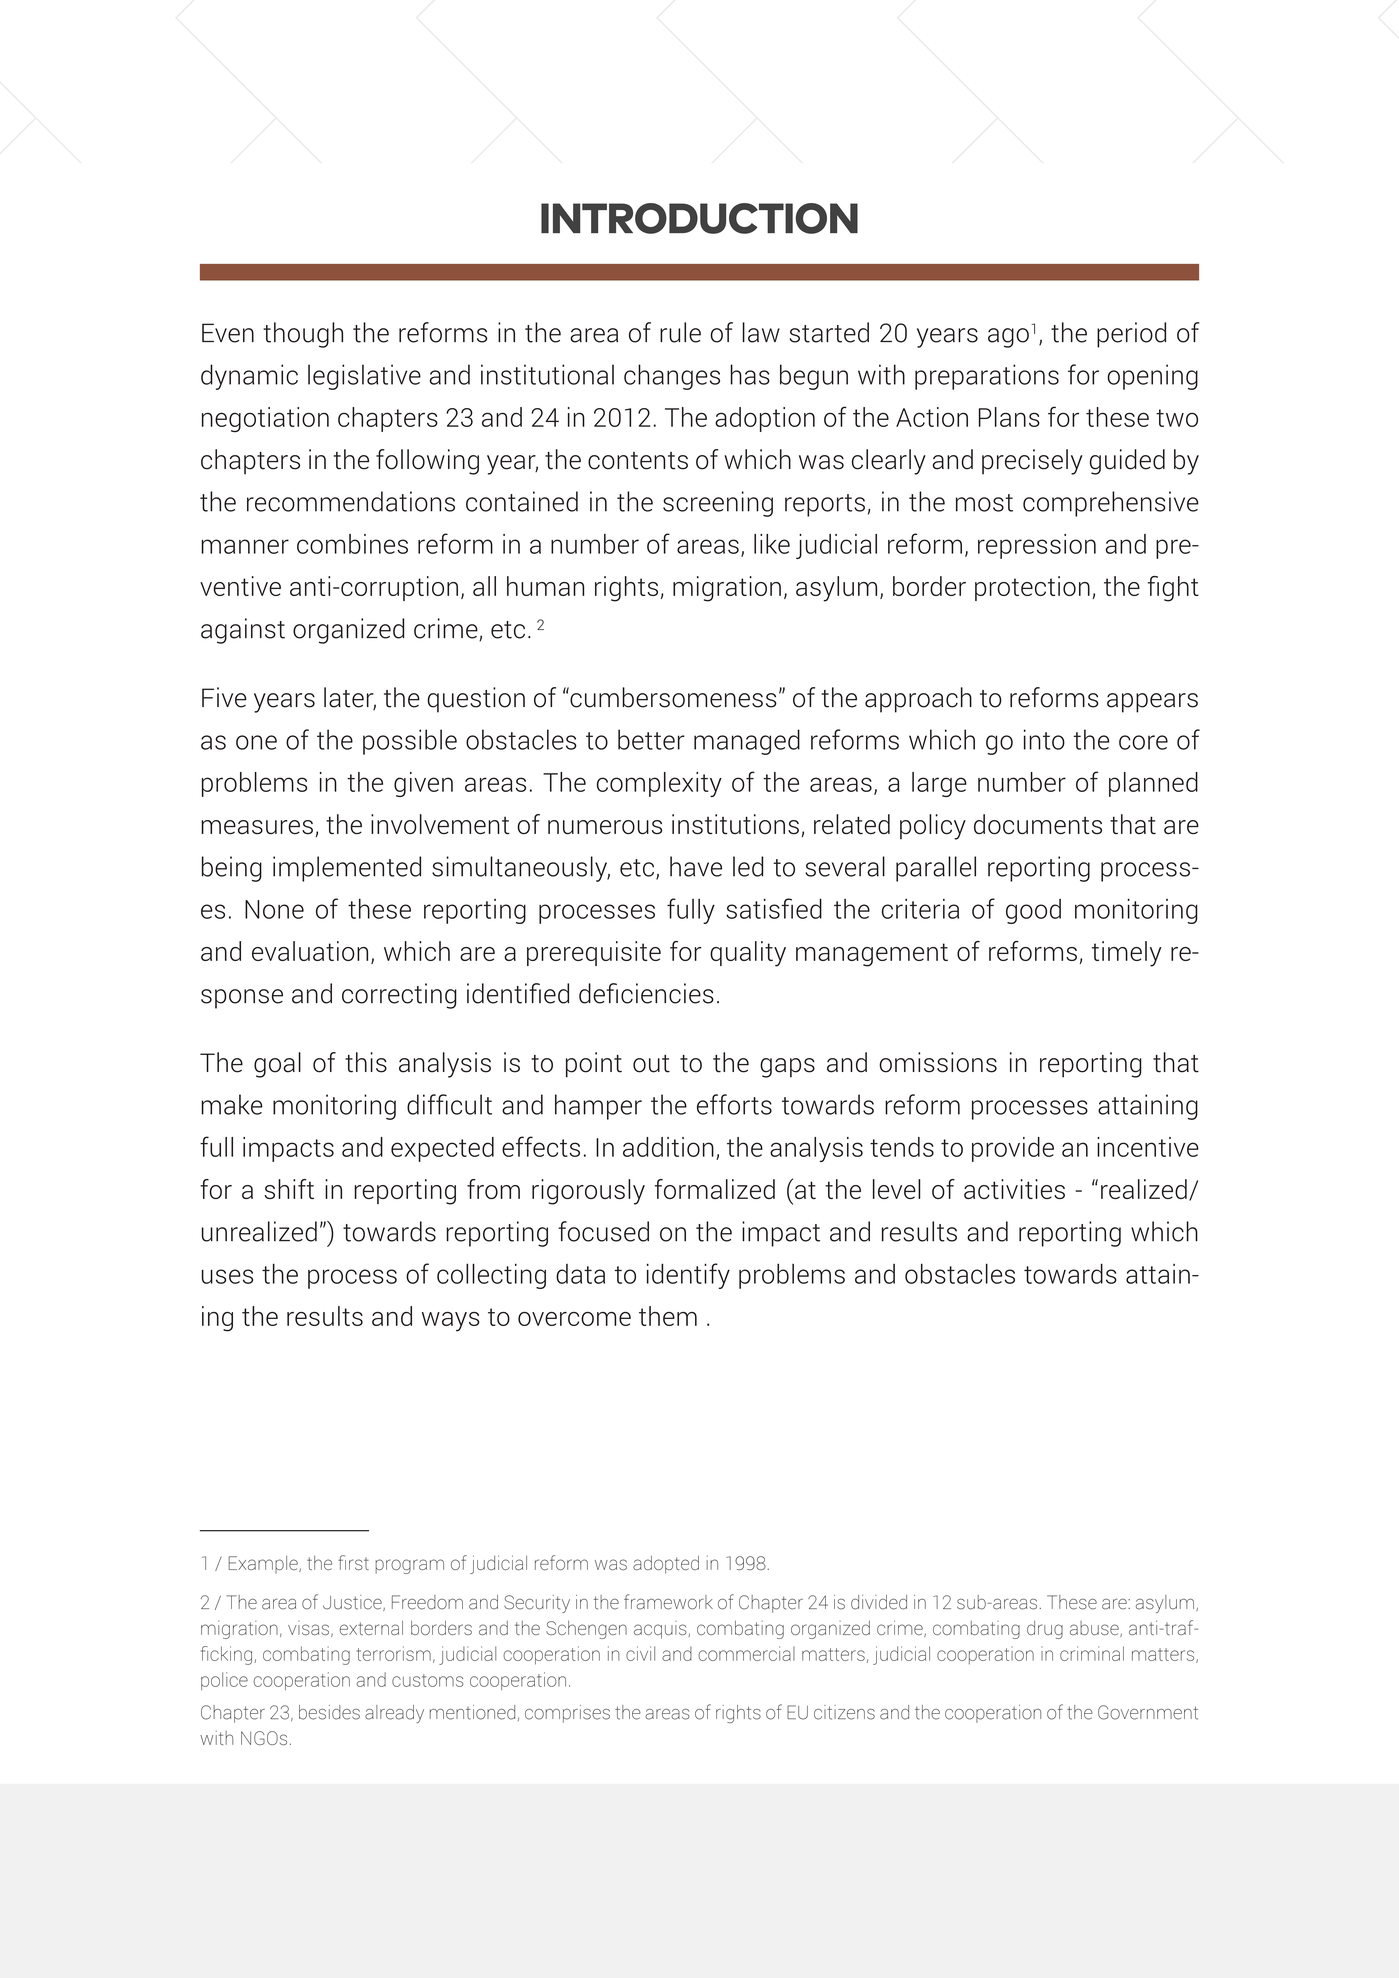 The height and width of the screenshot is (1978, 1399). I want to click on timely, so click(1127, 954).
